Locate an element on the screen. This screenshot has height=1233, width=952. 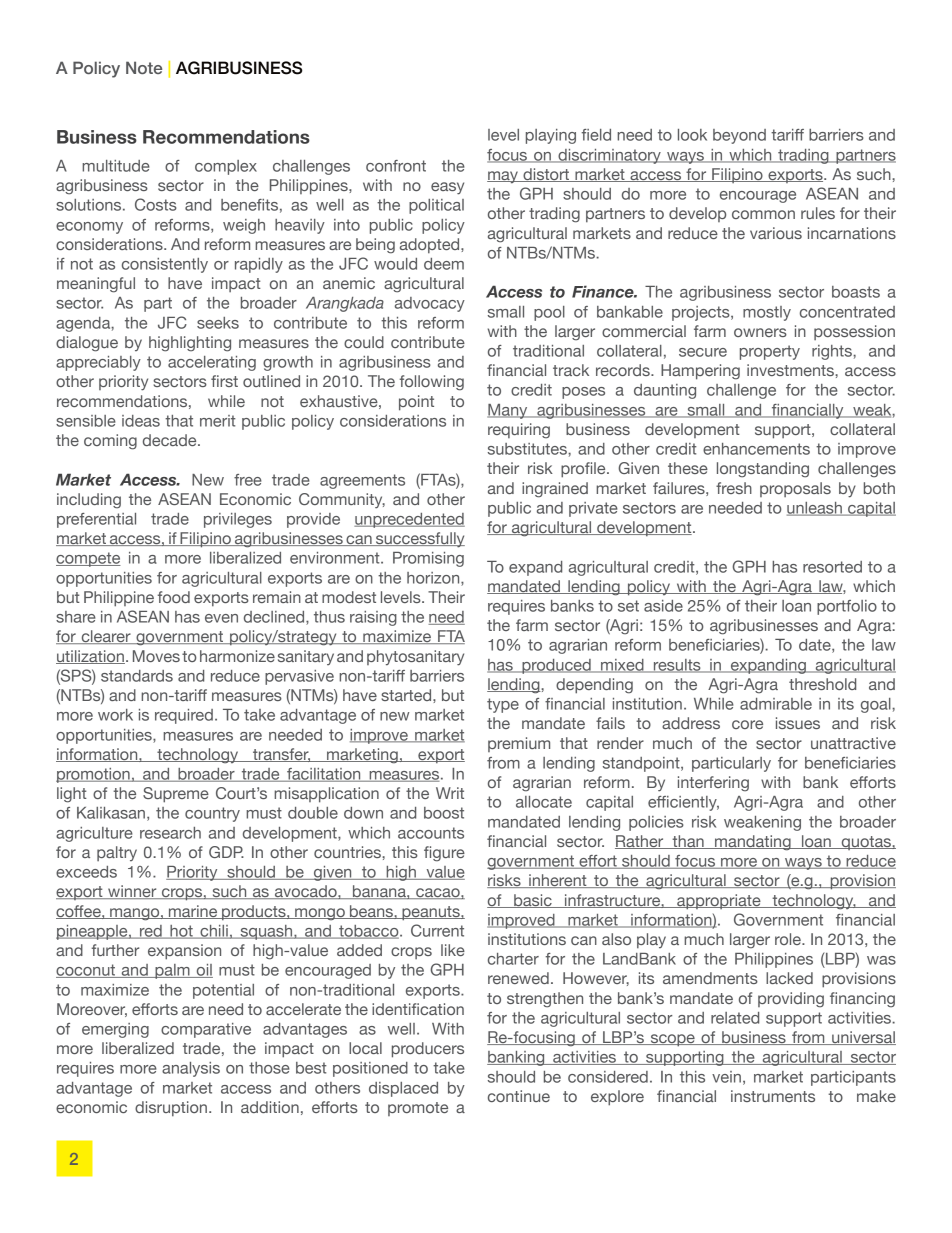
Note is located at coordinates (144, 67).
